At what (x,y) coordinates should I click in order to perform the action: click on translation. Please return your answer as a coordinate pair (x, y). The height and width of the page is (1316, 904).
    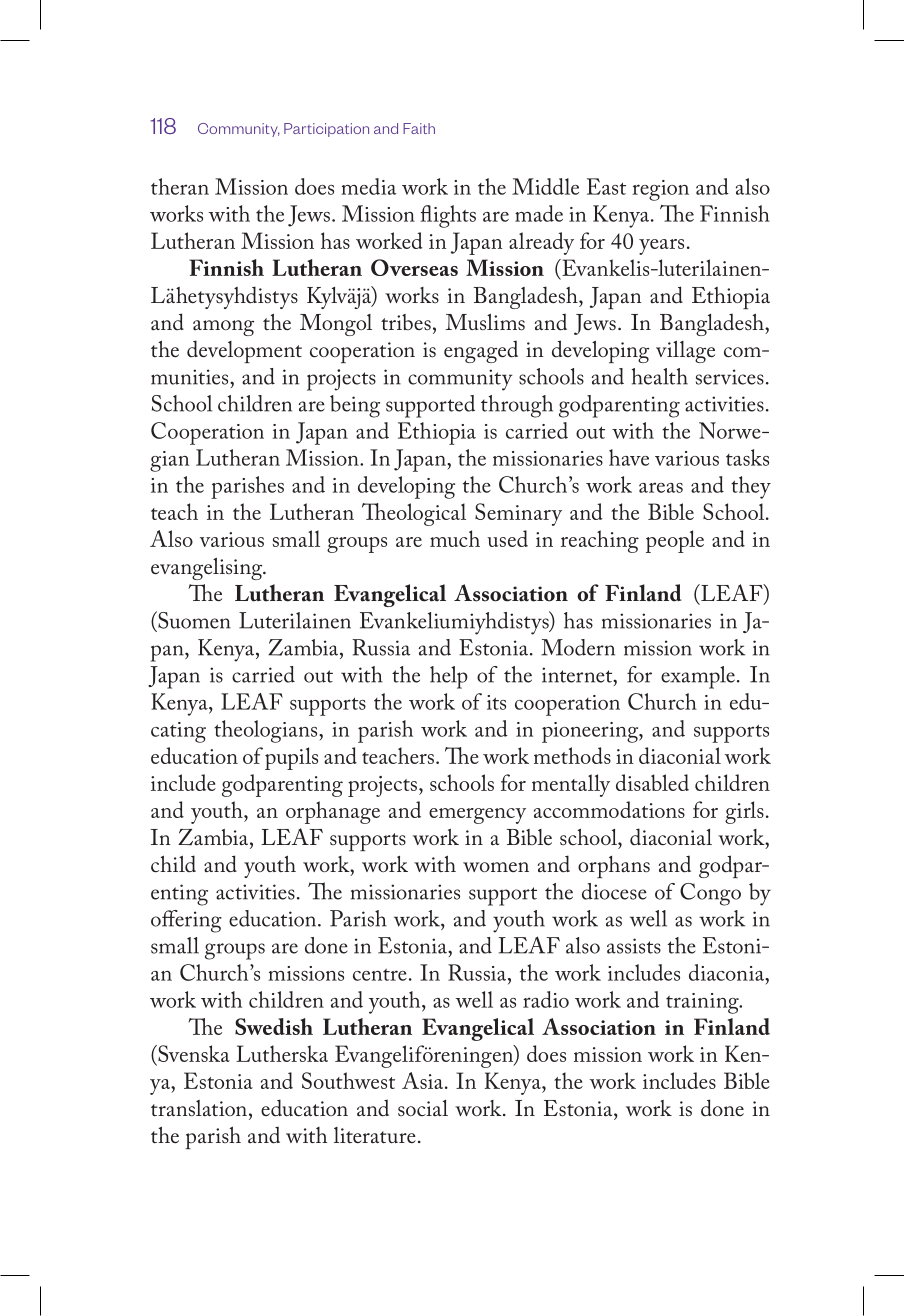
    Looking at the image, I should click on (199, 1108).
